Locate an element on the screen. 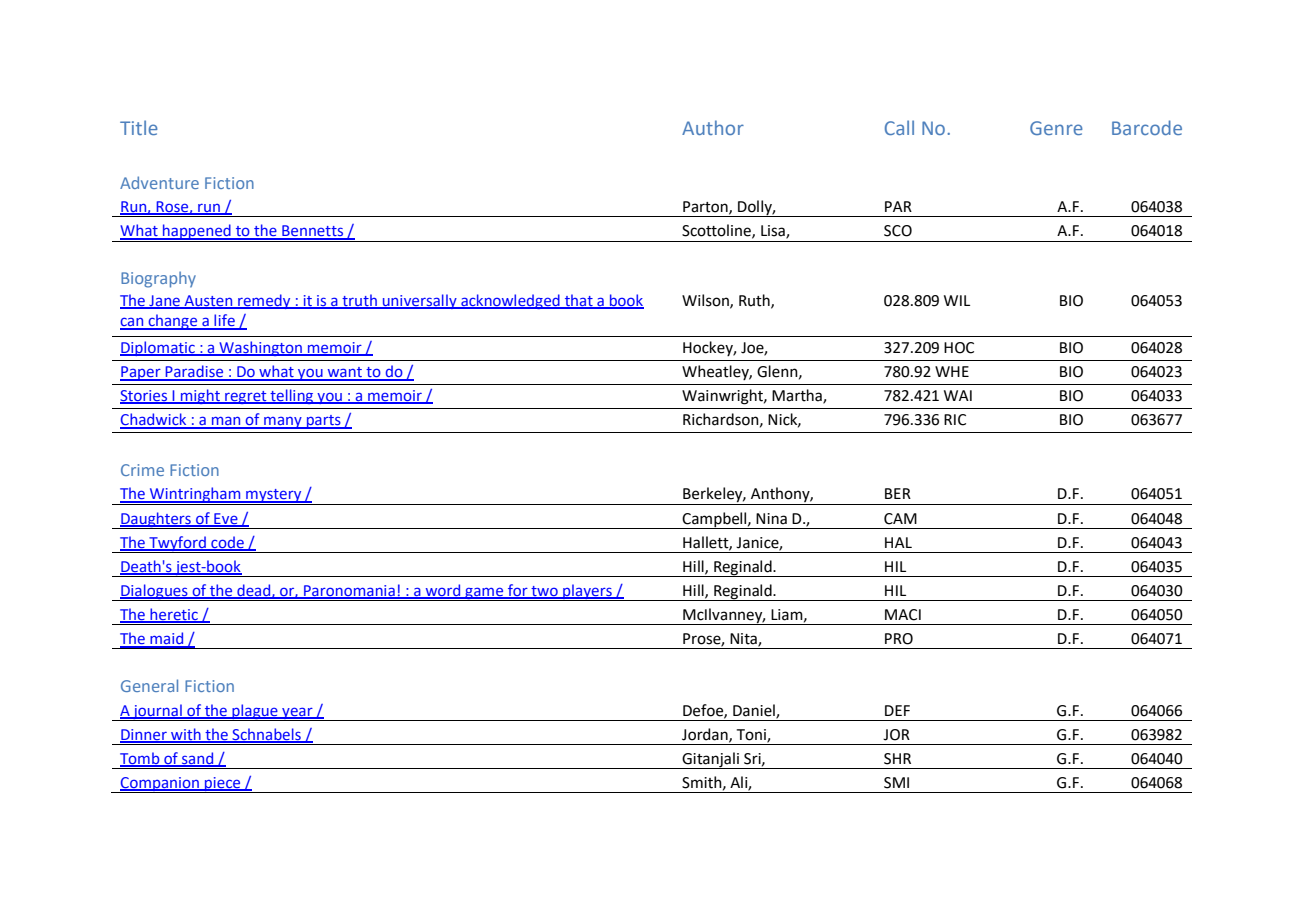 Image resolution: width=1308 pixels, height=924 pixels. players is located at coordinates (587, 592).
